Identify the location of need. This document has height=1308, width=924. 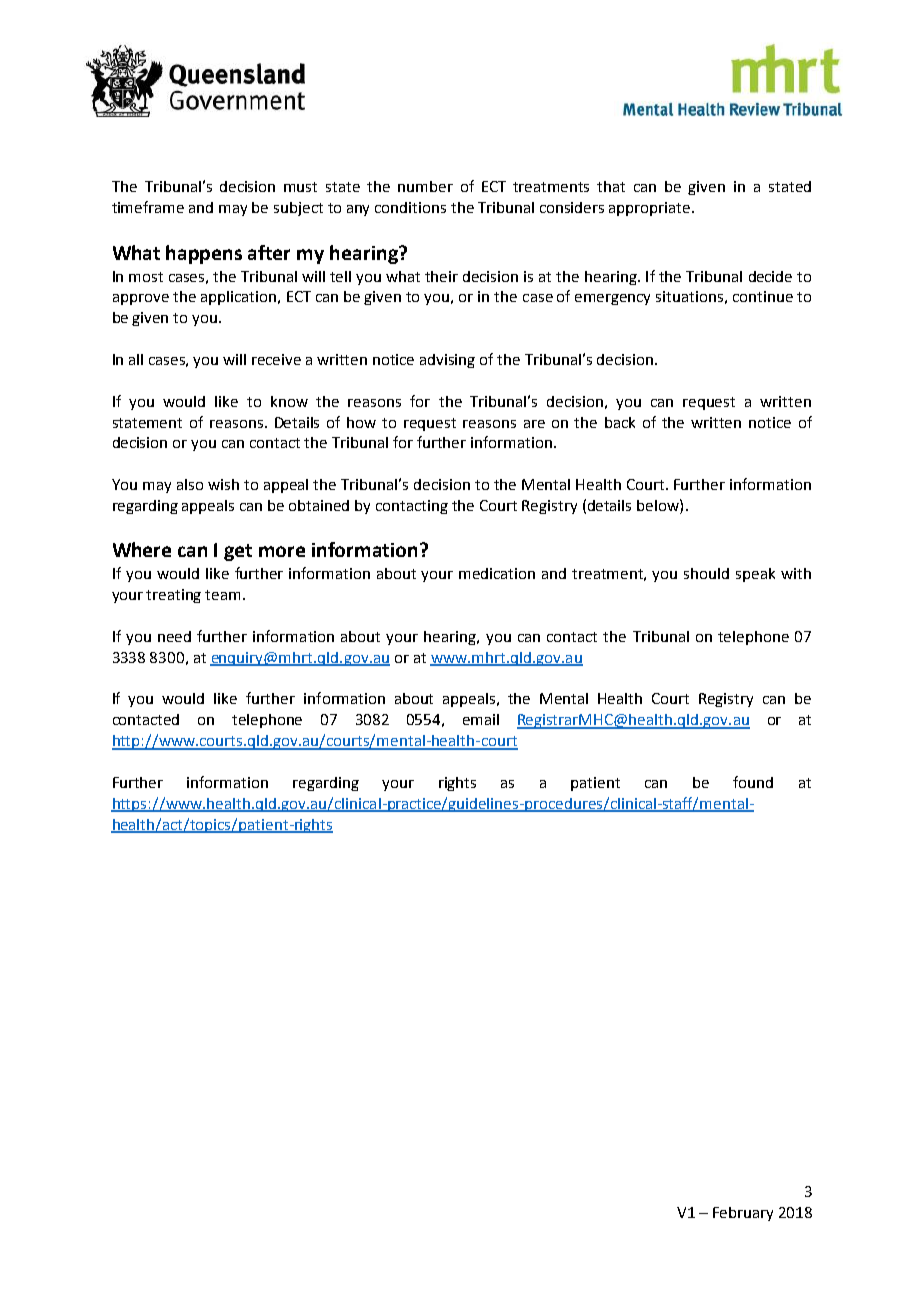
(174, 636).
